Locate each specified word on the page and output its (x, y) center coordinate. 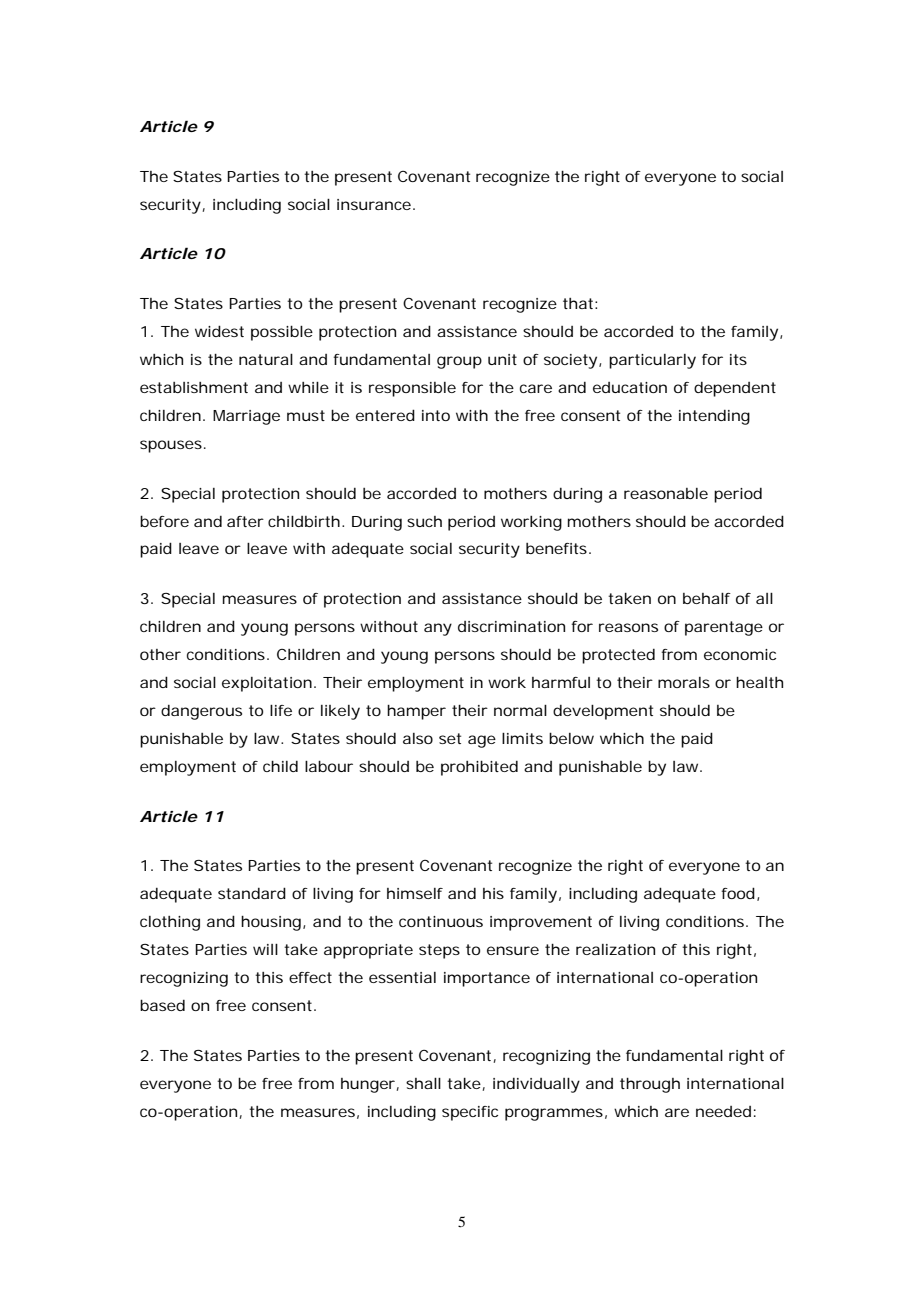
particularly (652, 361)
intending (714, 417)
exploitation (267, 684)
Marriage (246, 417)
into (436, 415)
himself (415, 893)
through (650, 1085)
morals (684, 682)
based (162, 1005)
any (438, 629)
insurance (374, 204)
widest (219, 331)
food (738, 893)
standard (252, 893)
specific (470, 1113)
